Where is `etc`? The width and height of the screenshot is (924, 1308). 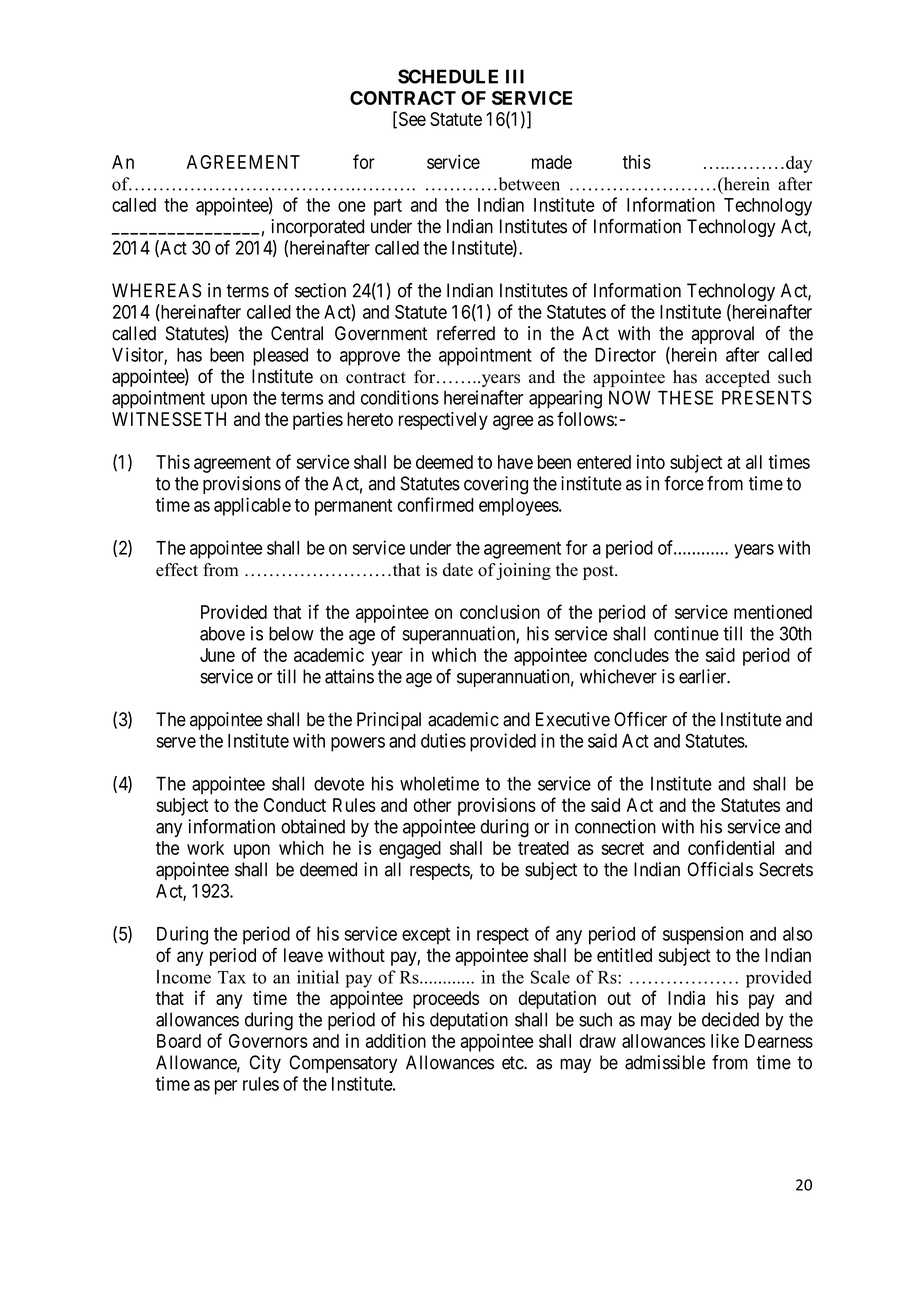 etc is located at coordinates (513, 1063).
